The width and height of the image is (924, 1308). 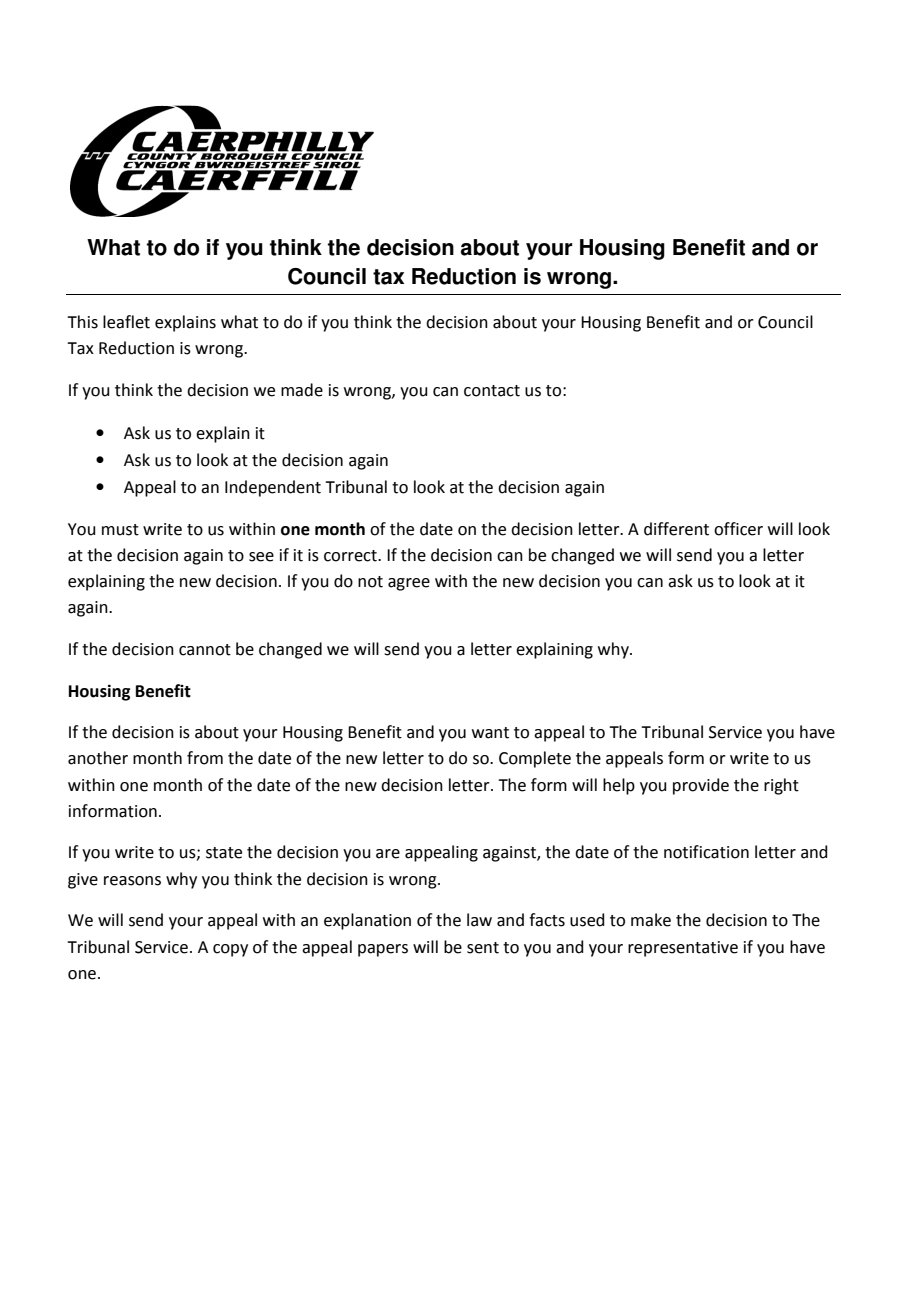 I want to click on contact, so click(x=492, y=391).
